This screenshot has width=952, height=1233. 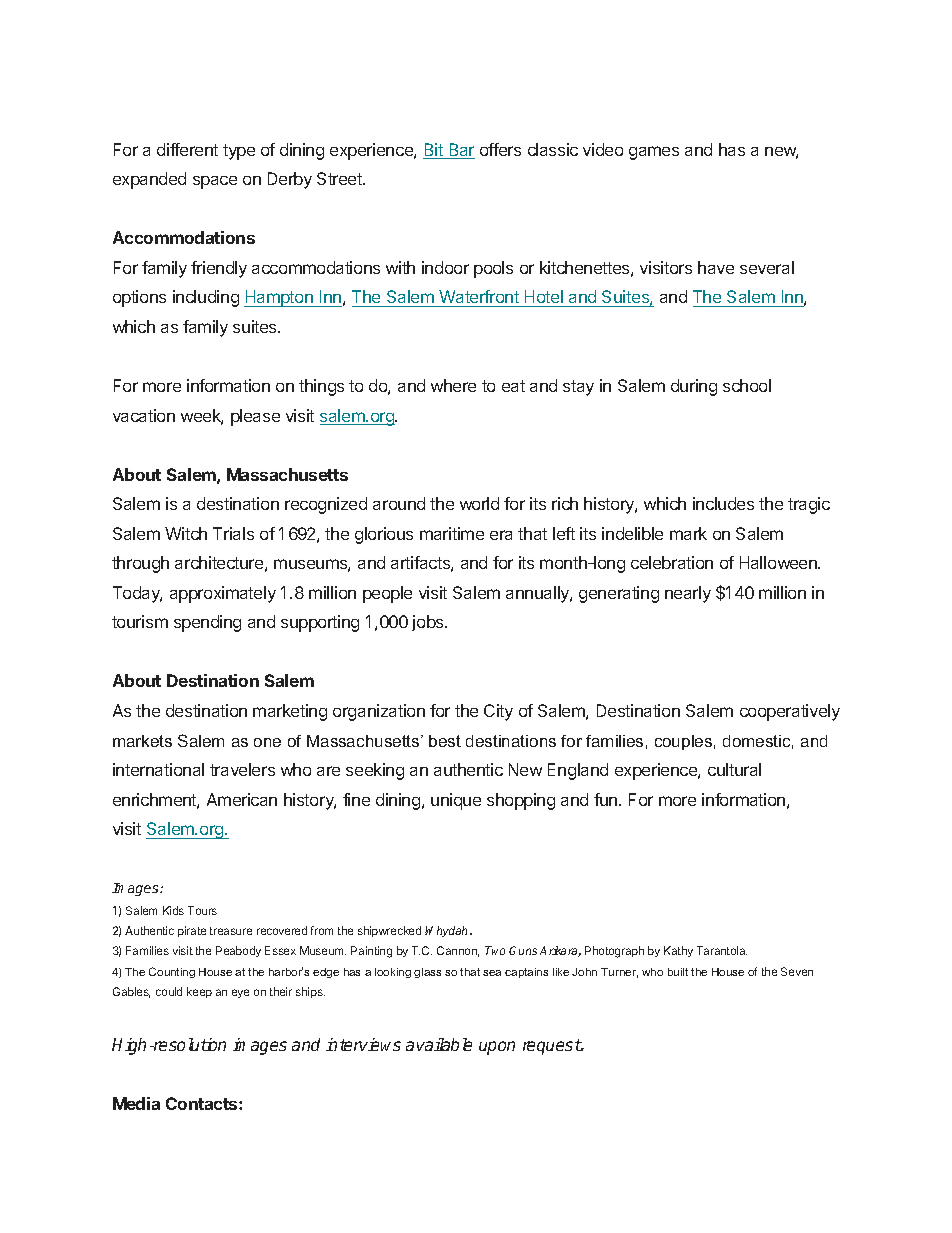 I want to click on jobs, so click(x=429, y=623).
